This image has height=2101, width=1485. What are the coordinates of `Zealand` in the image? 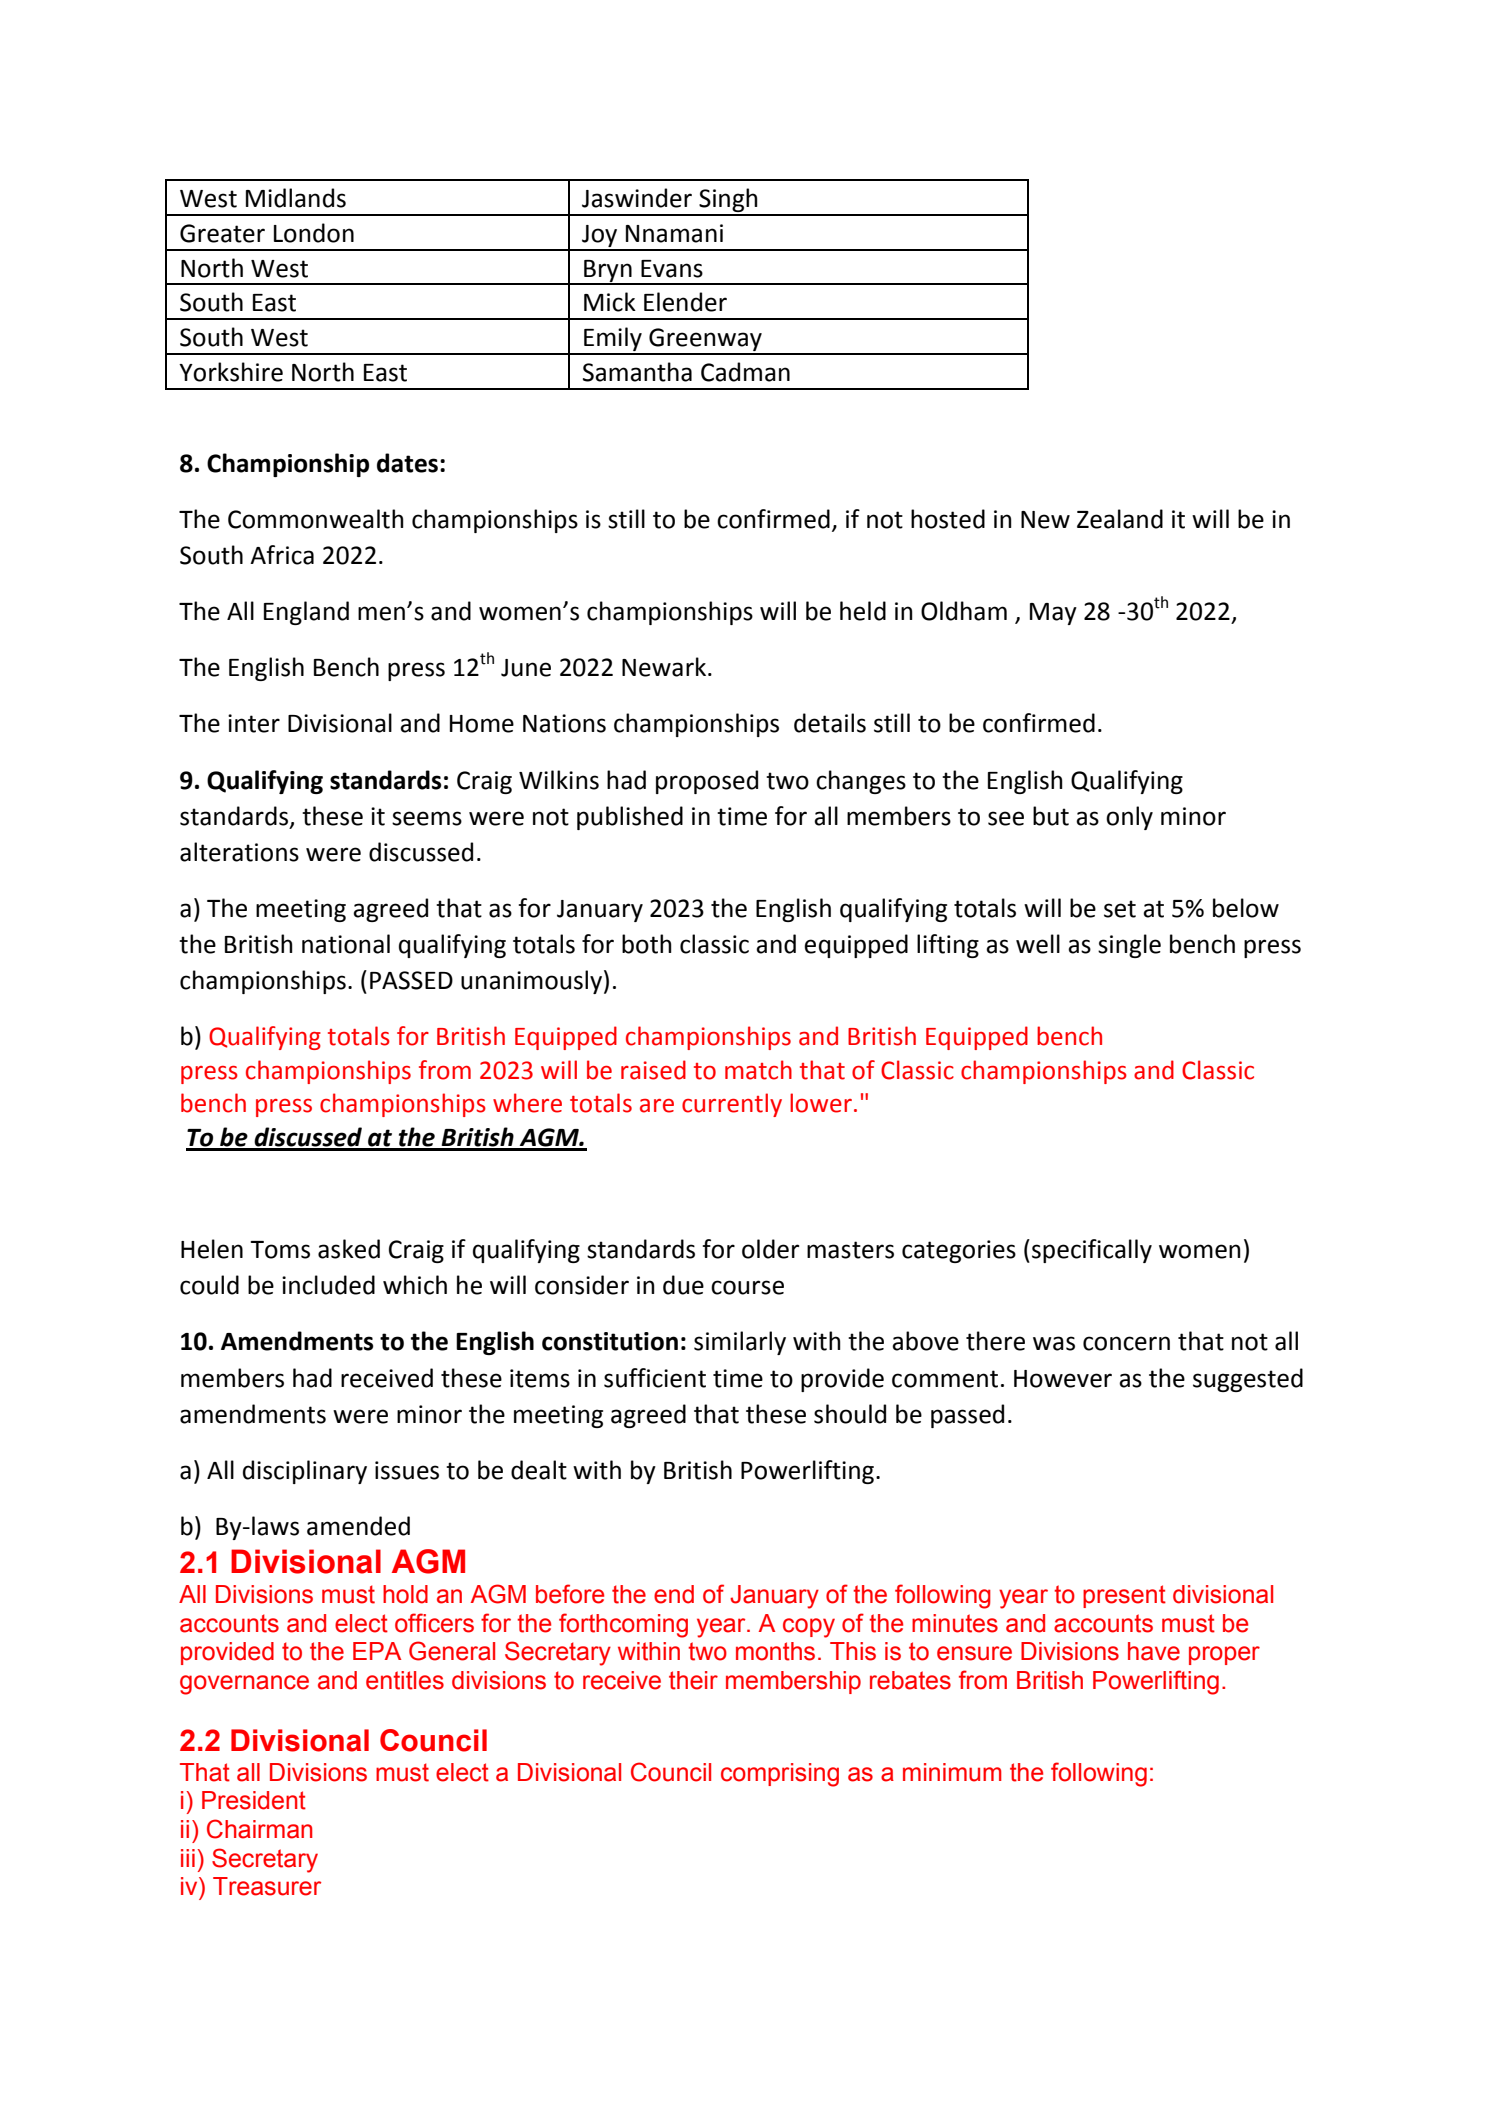 It's located at (1120, 519).
